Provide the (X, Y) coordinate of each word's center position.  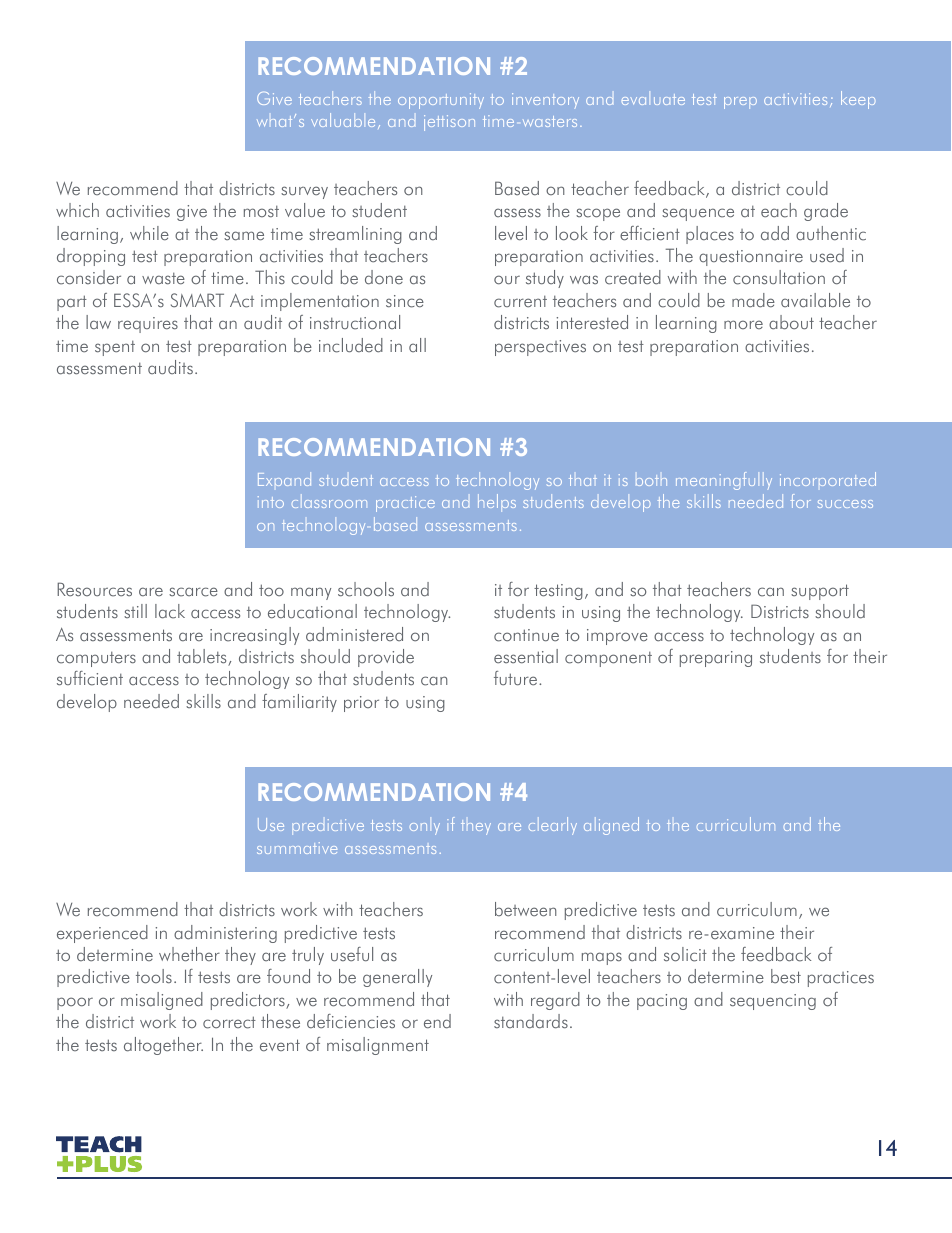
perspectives (540, 348)
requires (148, 325)
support (820, 592)
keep (858, 100)
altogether (163, 1046)
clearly (553, 826)
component (608, 659)
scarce (193, 592)
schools (366, 589)
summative (297, 848)
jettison (449, 123)
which (77, 210)
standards (531, 1021)
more (743, 324)
